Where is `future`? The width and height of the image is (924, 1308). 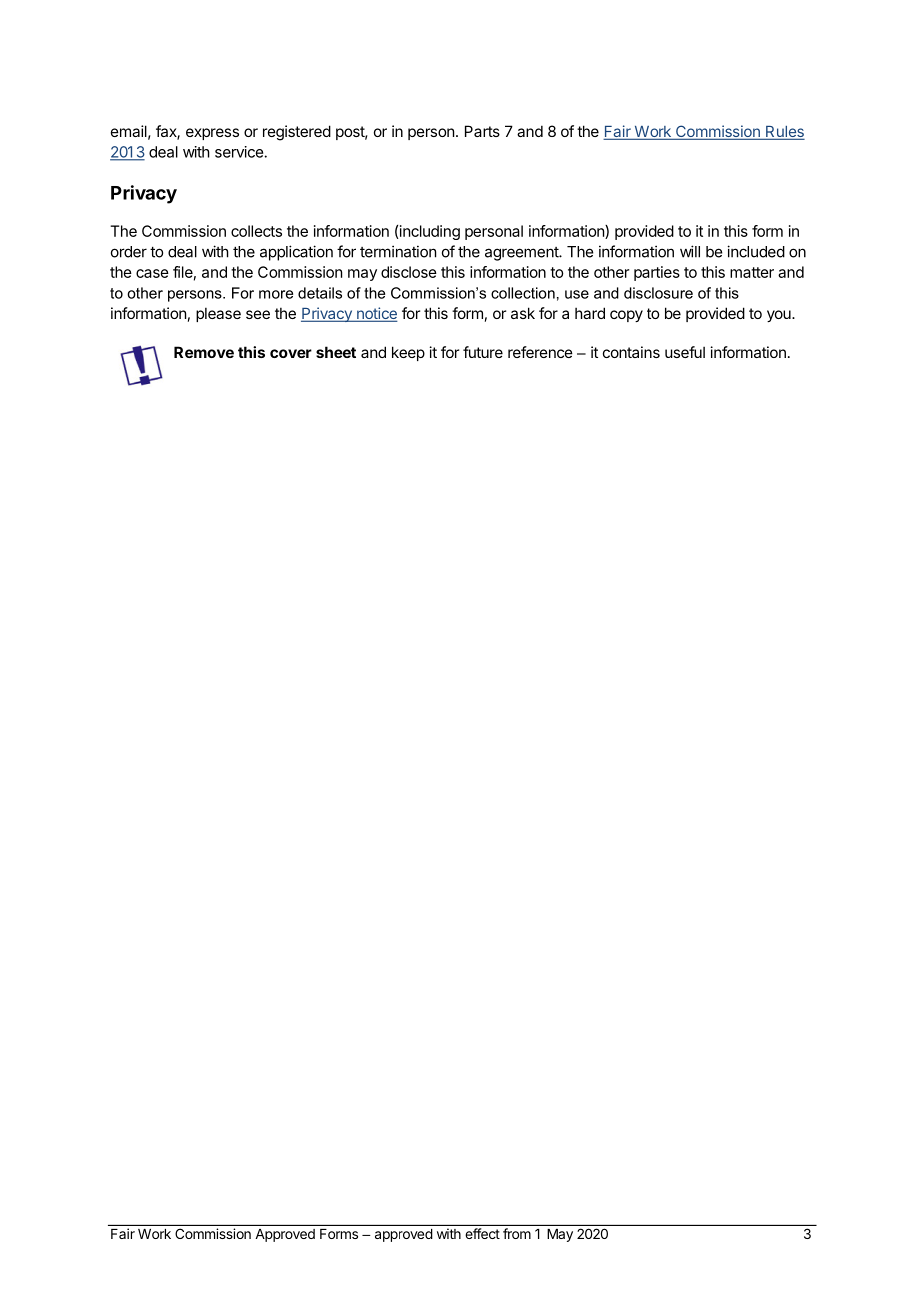
future is located at coordinates (483, 352).
